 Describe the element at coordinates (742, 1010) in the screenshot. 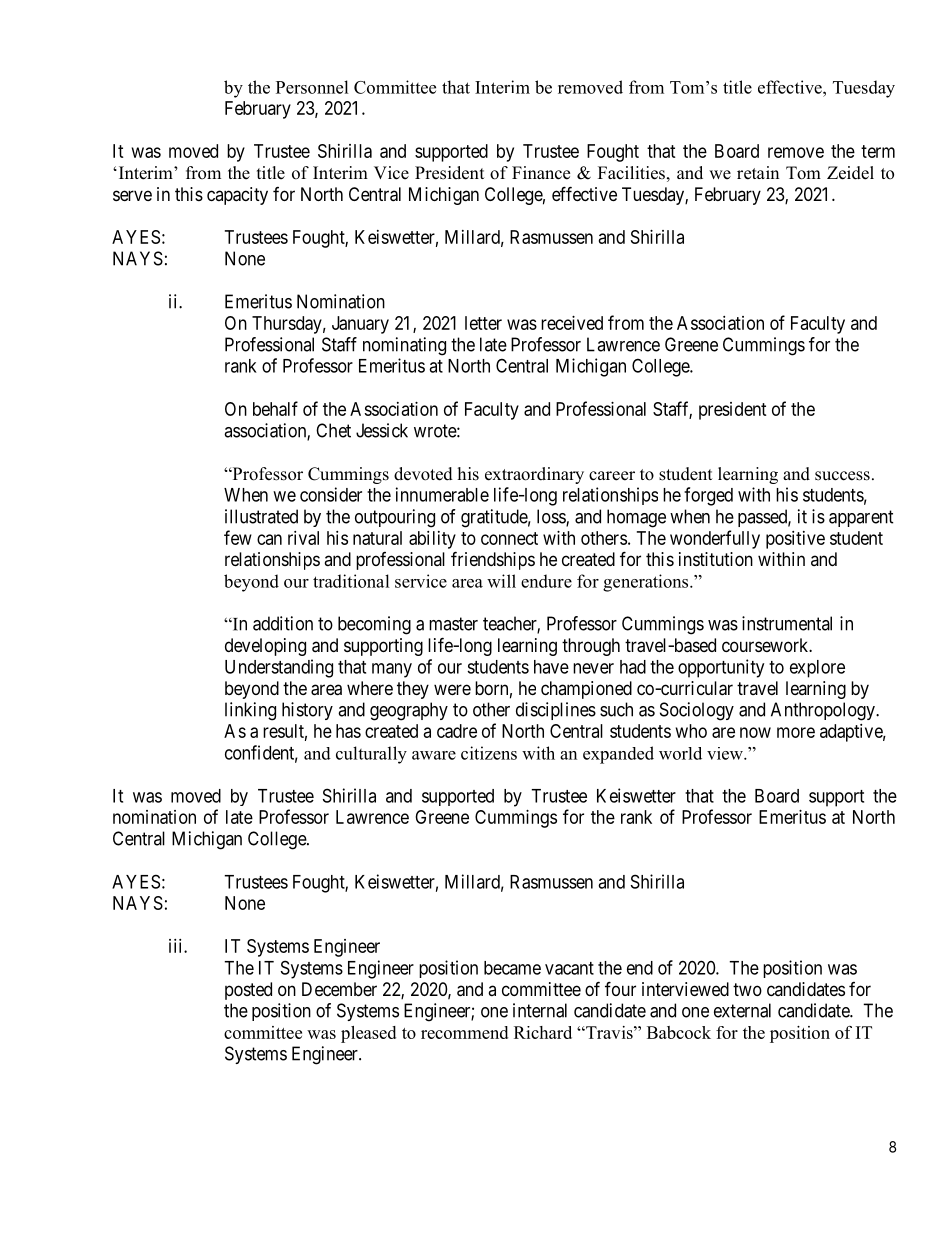

I see `external` at that location.
